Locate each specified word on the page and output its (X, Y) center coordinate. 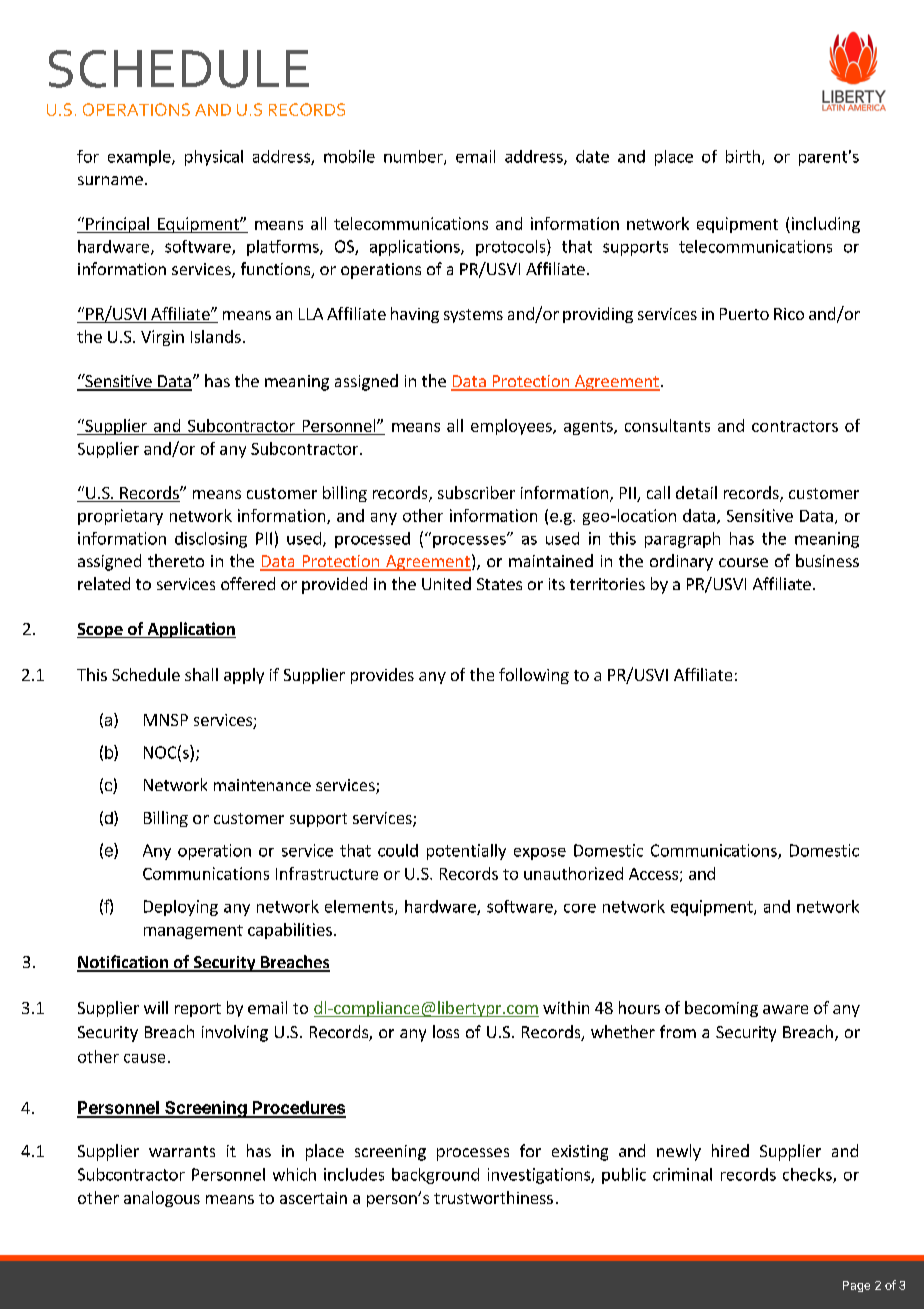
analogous (162, 1199)
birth (743, 156)
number (414, 157)
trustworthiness (493, 1197)
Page (856, 1286)
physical (214, 158)
